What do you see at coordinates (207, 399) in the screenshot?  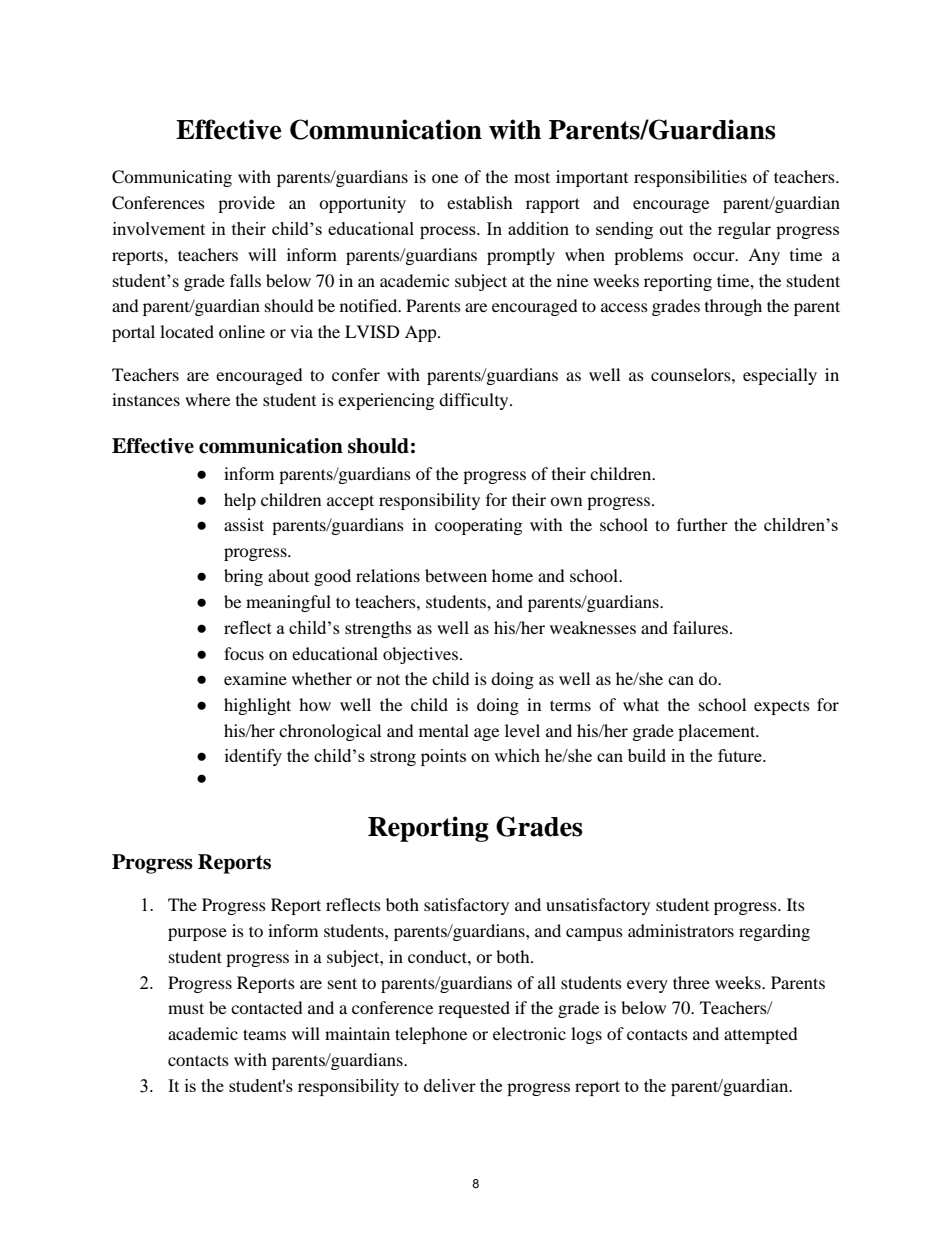 I see `where` at bounding box center [207, 399].
